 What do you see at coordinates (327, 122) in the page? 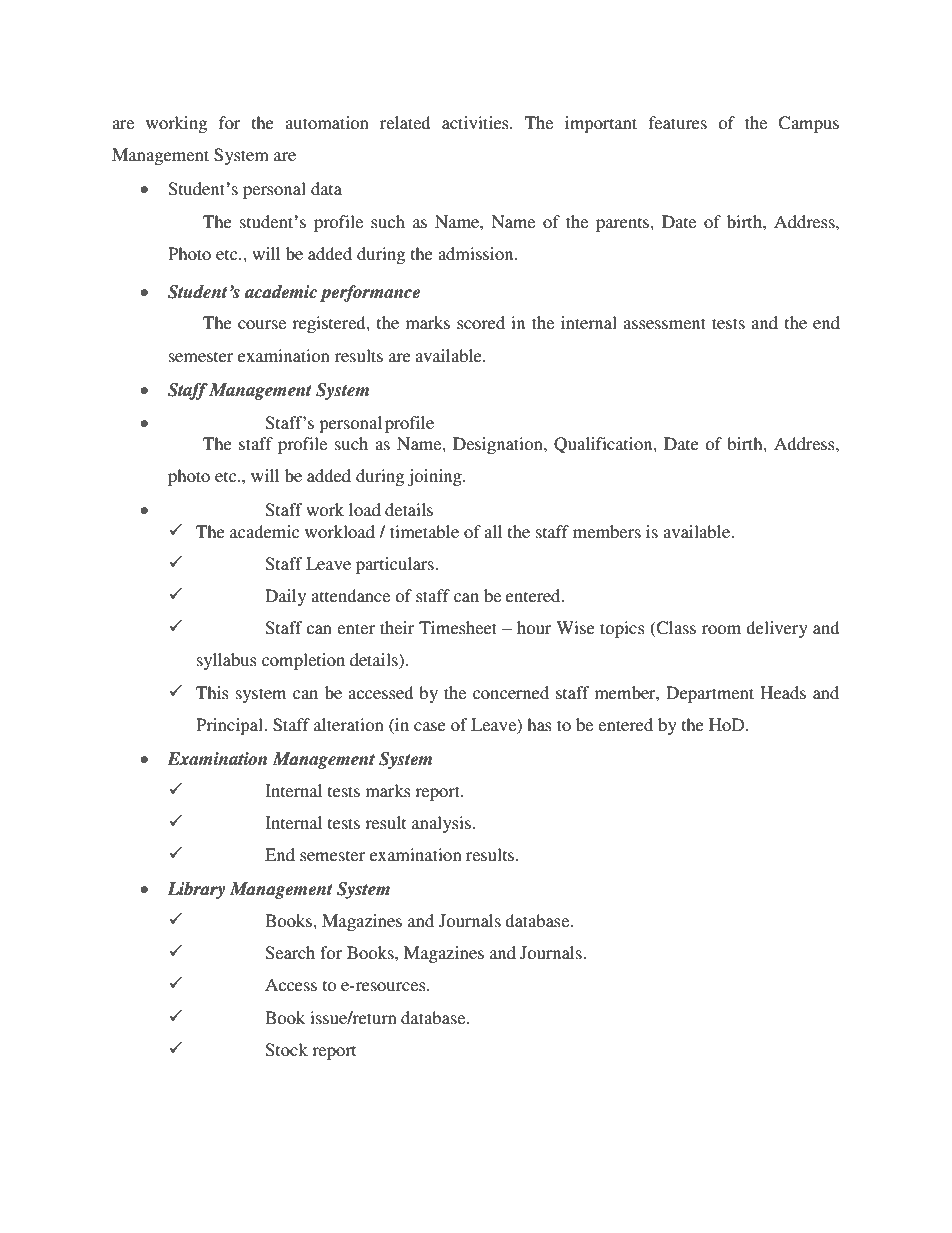
I see `automation` at bounding box center [327, 122].
